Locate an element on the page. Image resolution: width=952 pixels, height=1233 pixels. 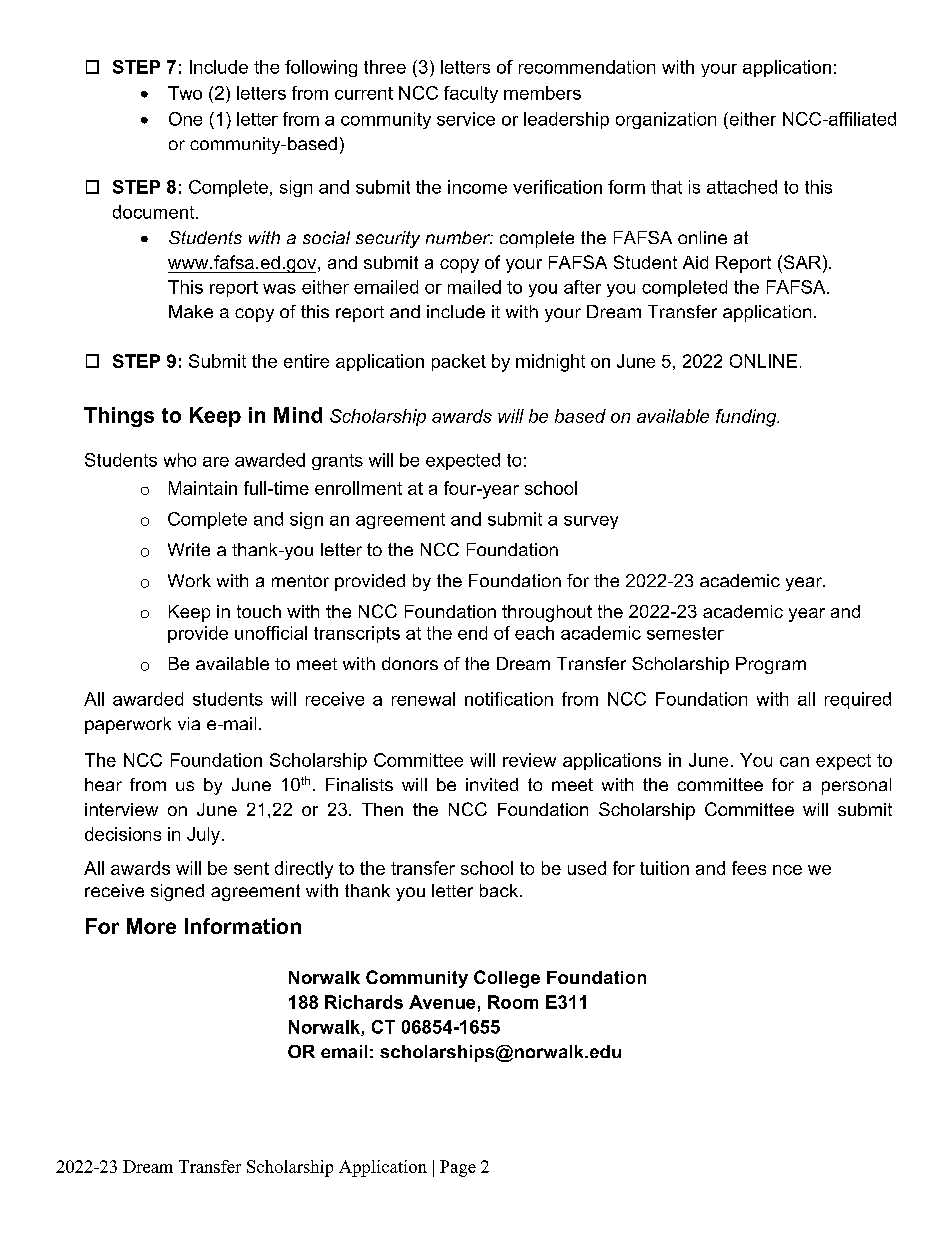
faculty is located at coordinates (471, 94).
